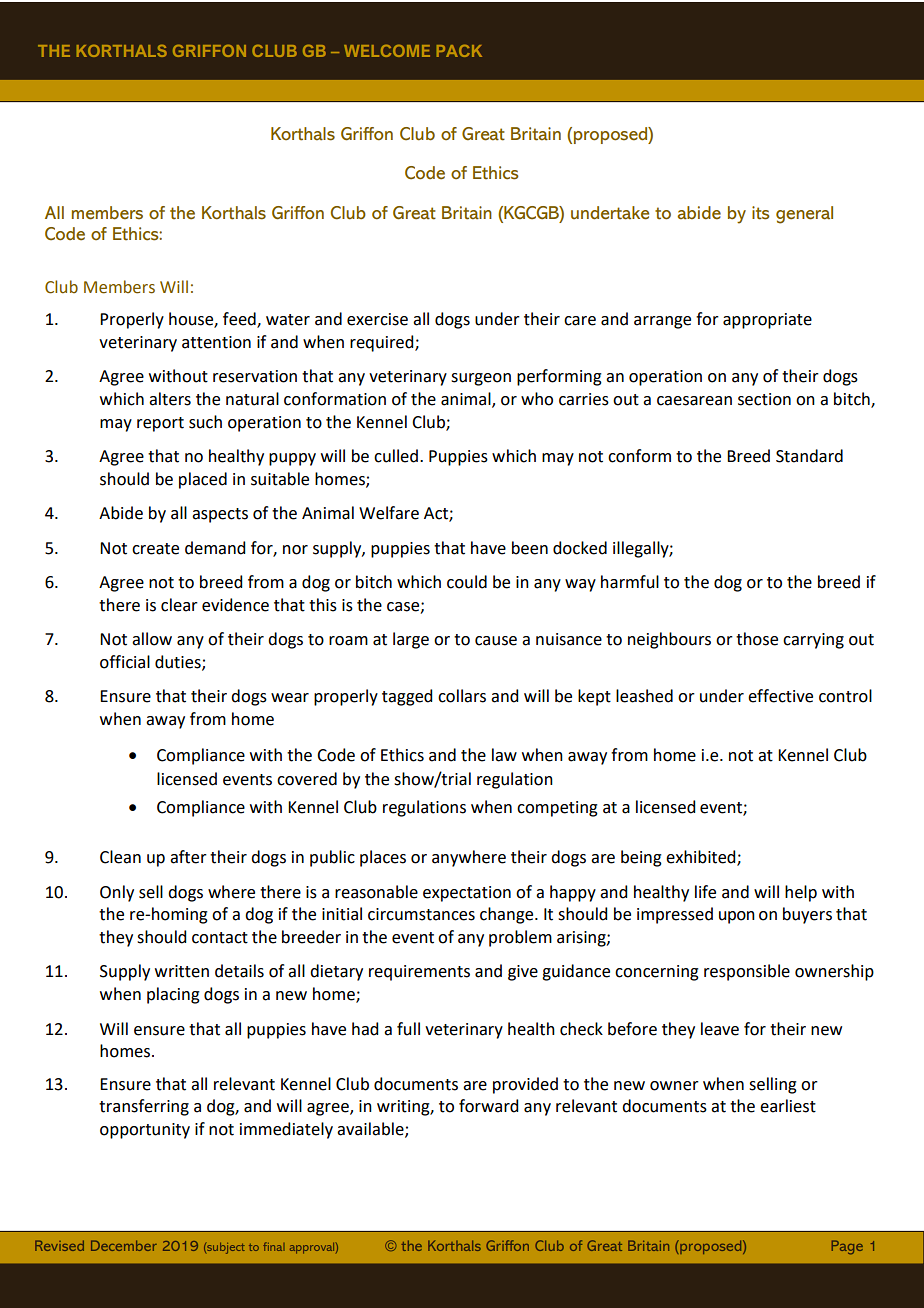  Describe the element at coordinates (387, 50) in the screenshot. I see `WELCOME` at that location.
